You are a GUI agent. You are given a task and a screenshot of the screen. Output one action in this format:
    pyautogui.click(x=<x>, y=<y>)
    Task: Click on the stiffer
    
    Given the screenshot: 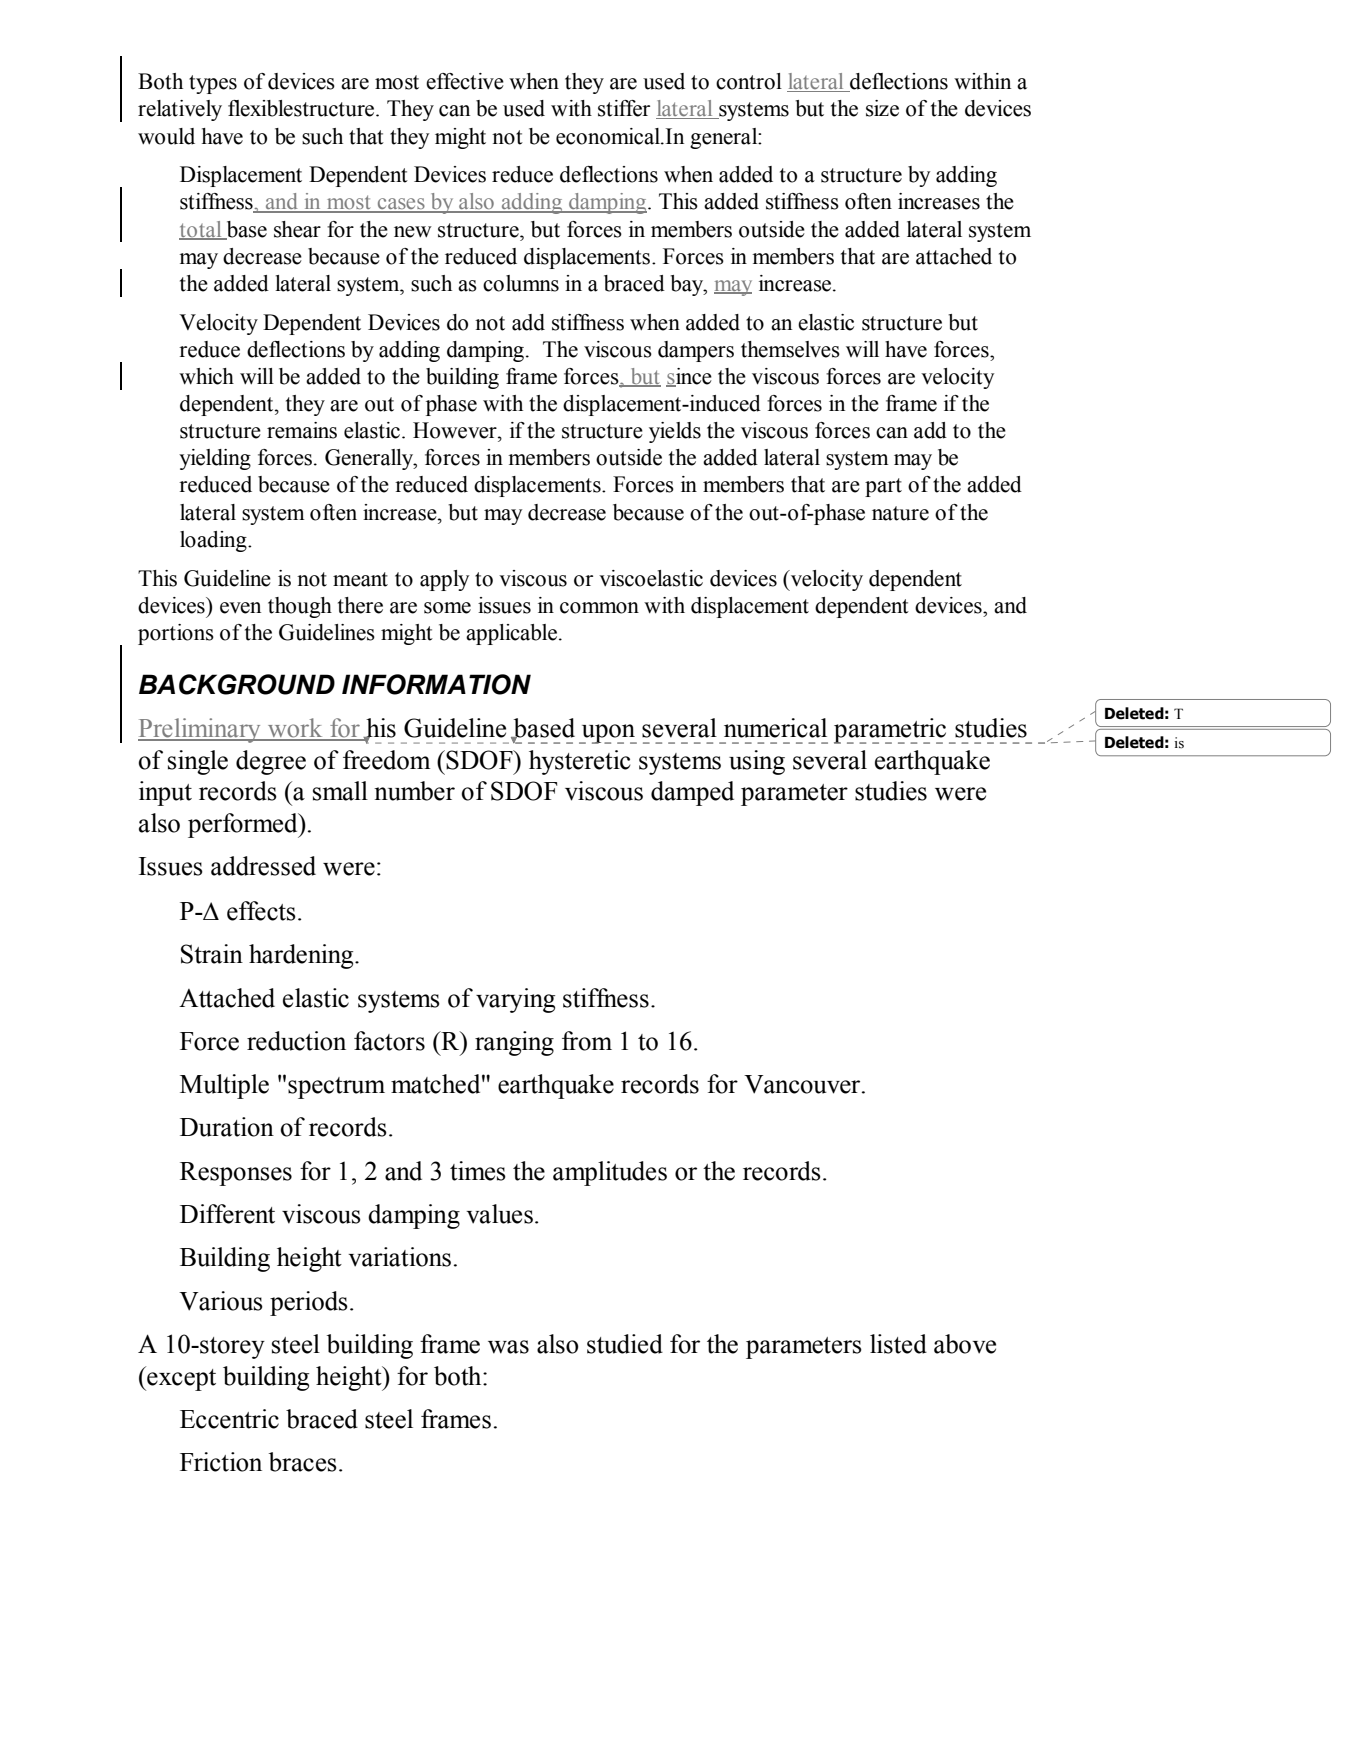 What is the action you would take?
    pyautogui.click(x=624, y=108)
